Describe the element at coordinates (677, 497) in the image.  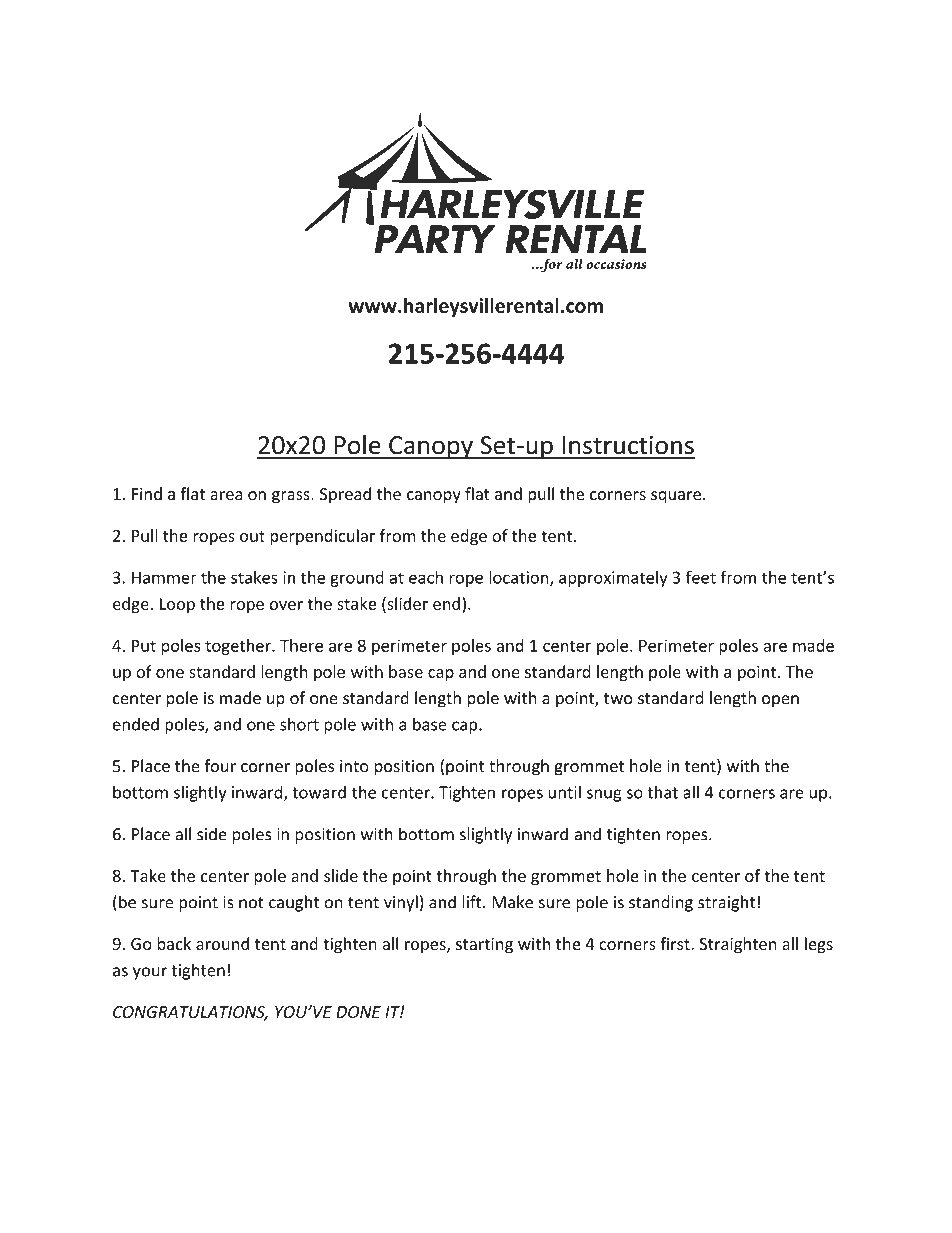
I see `square` at that location.
